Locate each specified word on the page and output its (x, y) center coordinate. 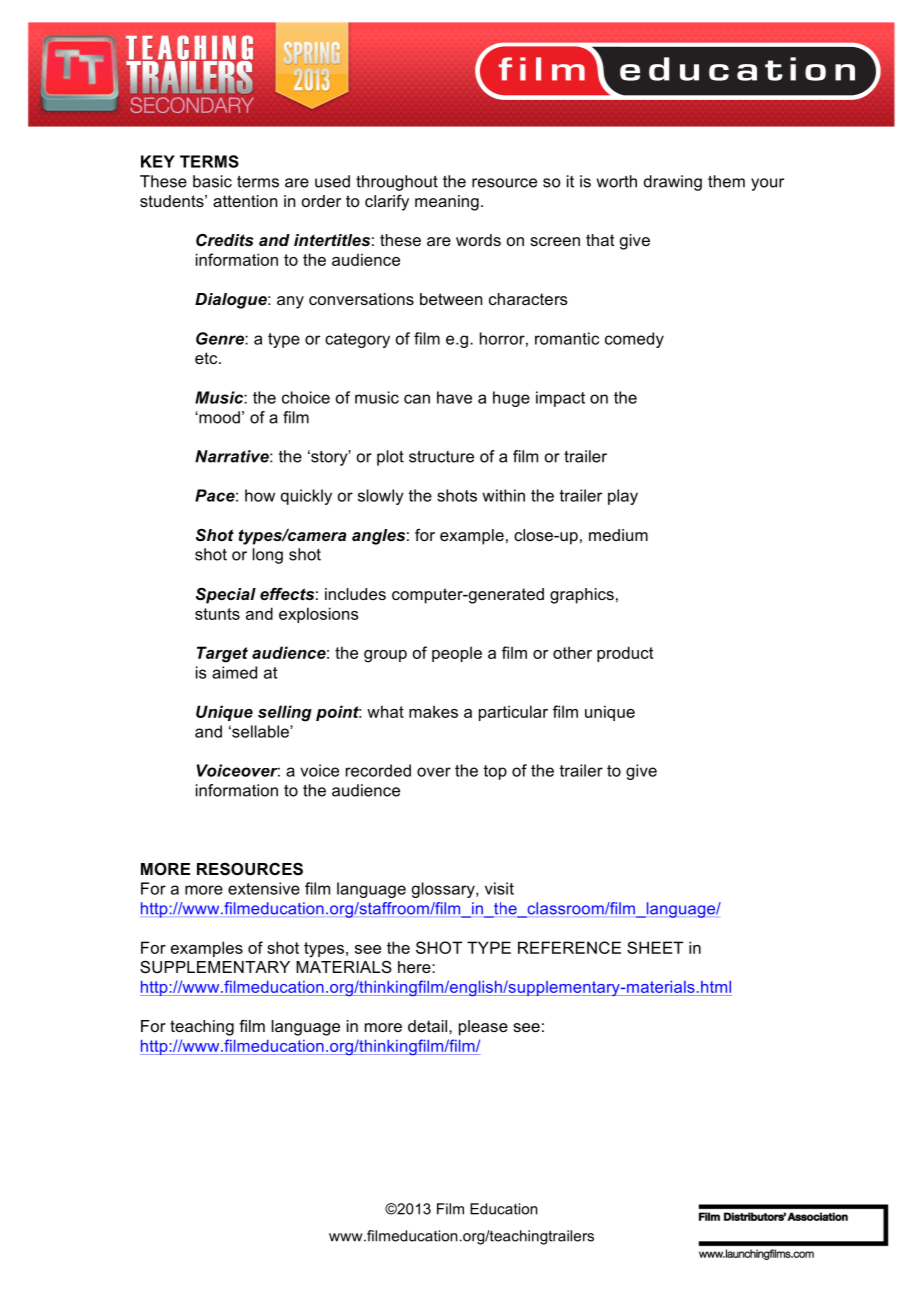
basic (212, 181)
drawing (673, 183)
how (260, 495)
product (625, 654)
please (483, 1028)
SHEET (655, 947)
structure (441, 456)
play (623, 497)
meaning (447, 203)
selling (285, 713)
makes (433, 711)
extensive (264, 888)
